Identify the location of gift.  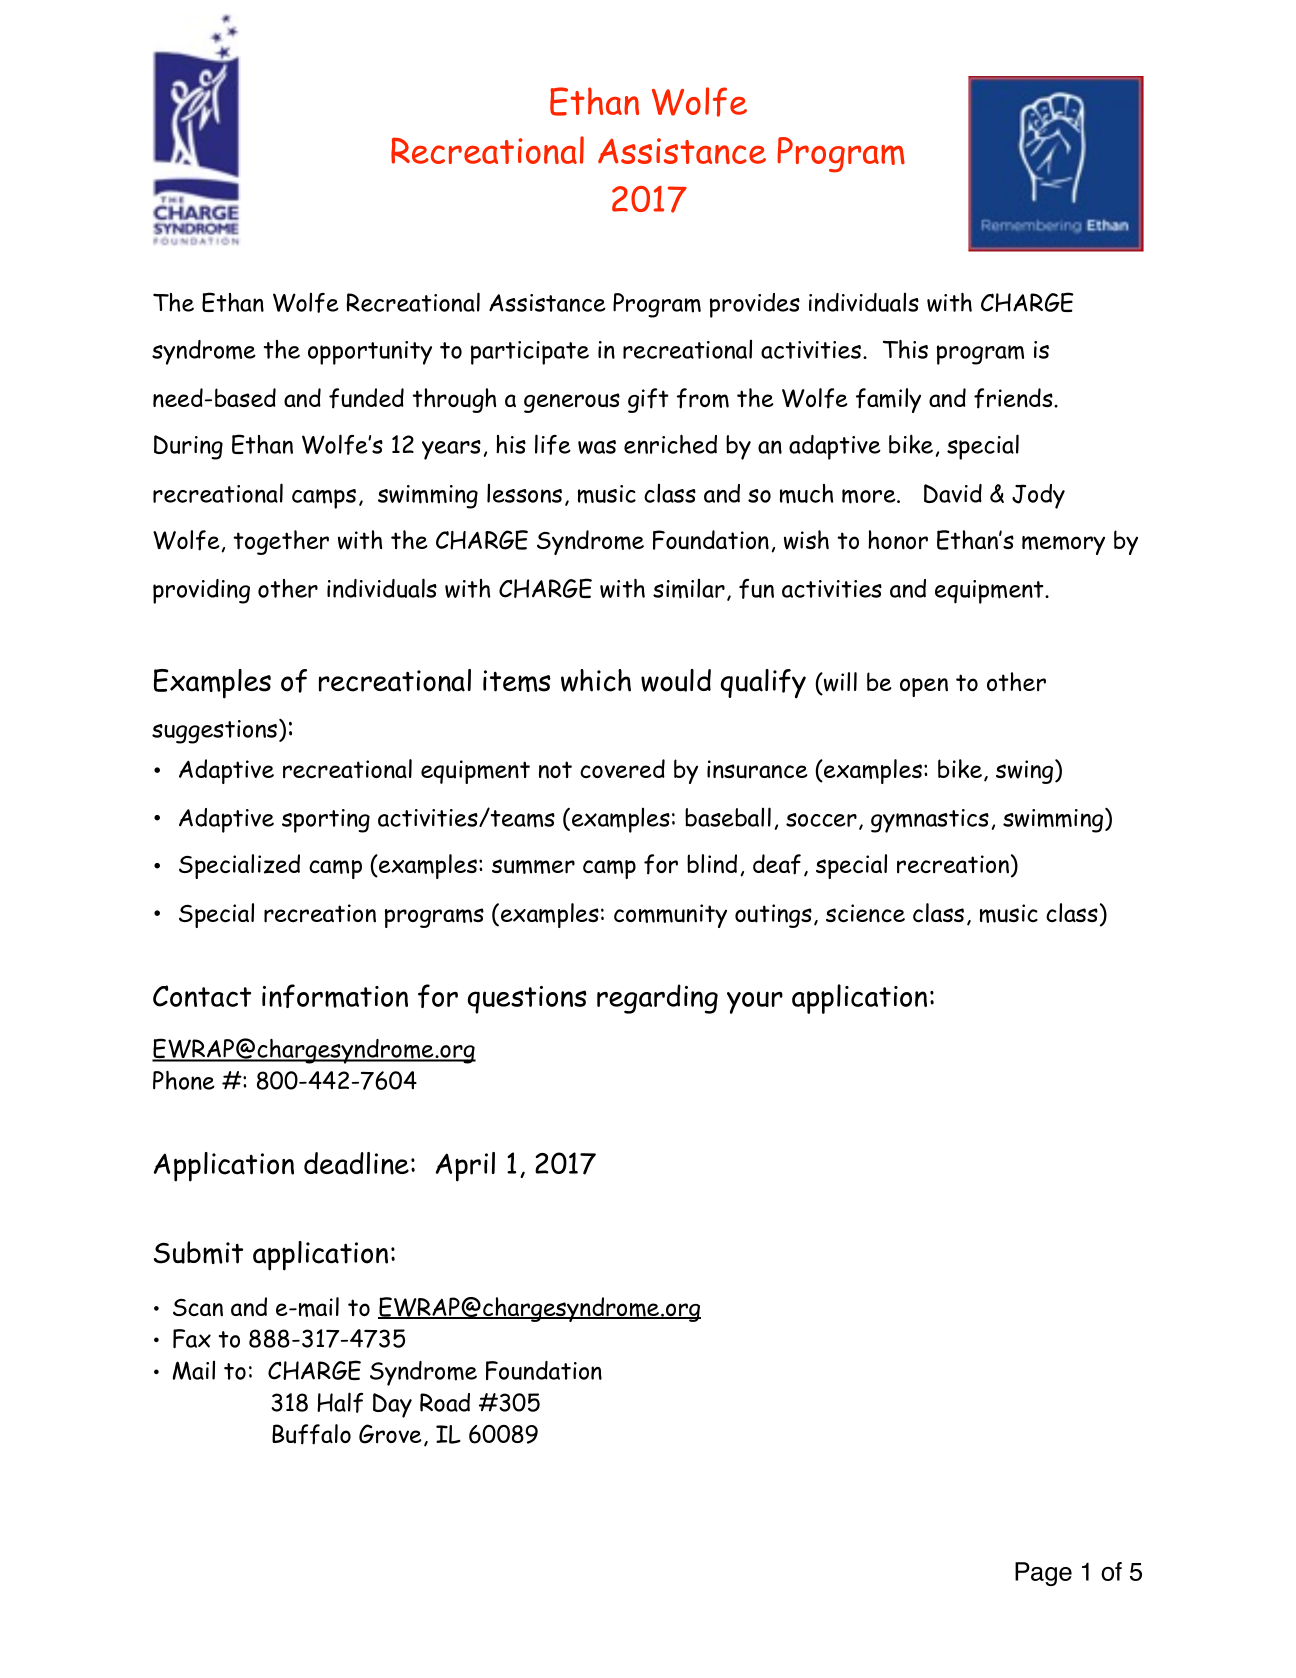
(648, 400).
